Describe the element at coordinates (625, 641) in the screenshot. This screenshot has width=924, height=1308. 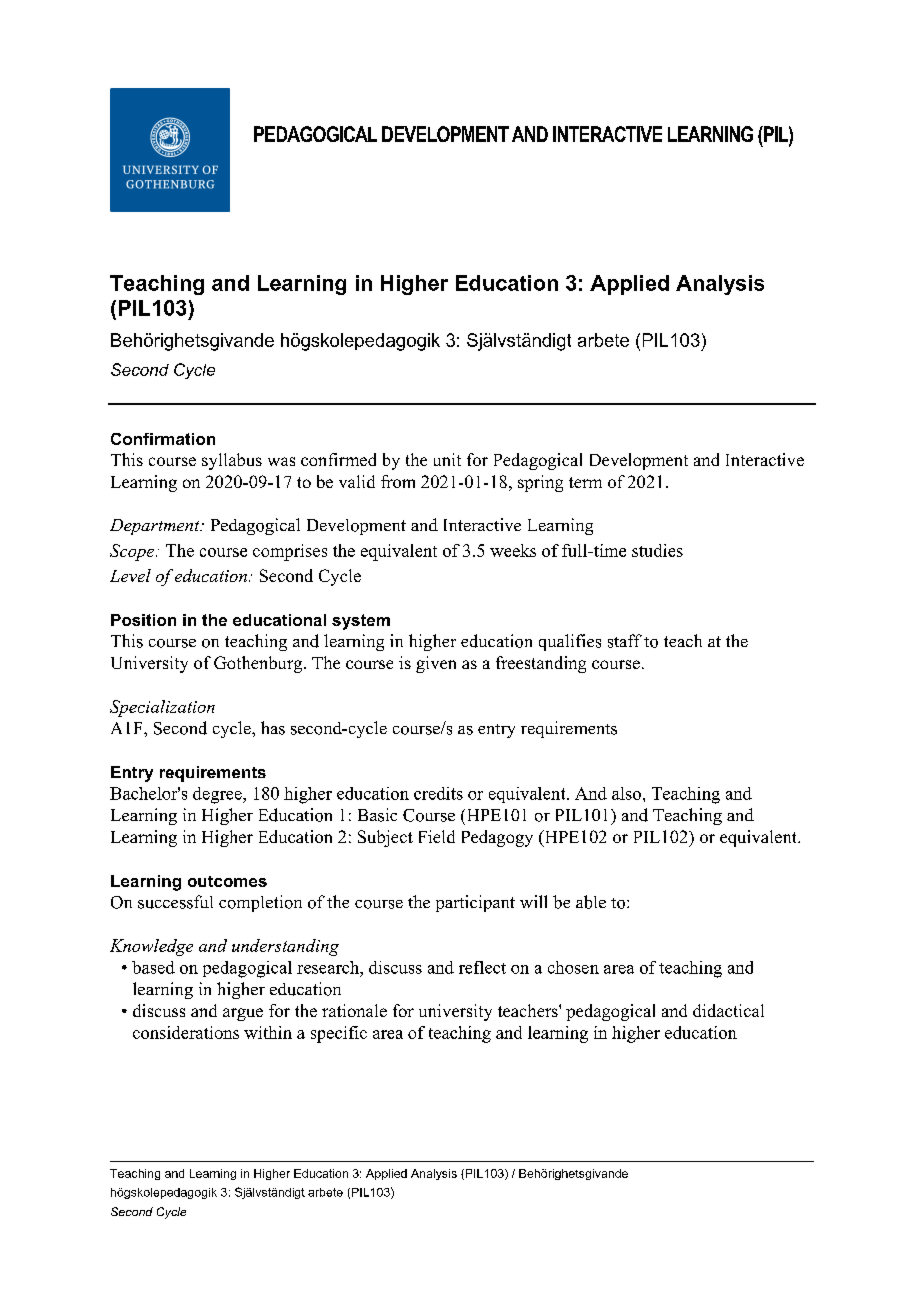
I see `staff` at that location.
